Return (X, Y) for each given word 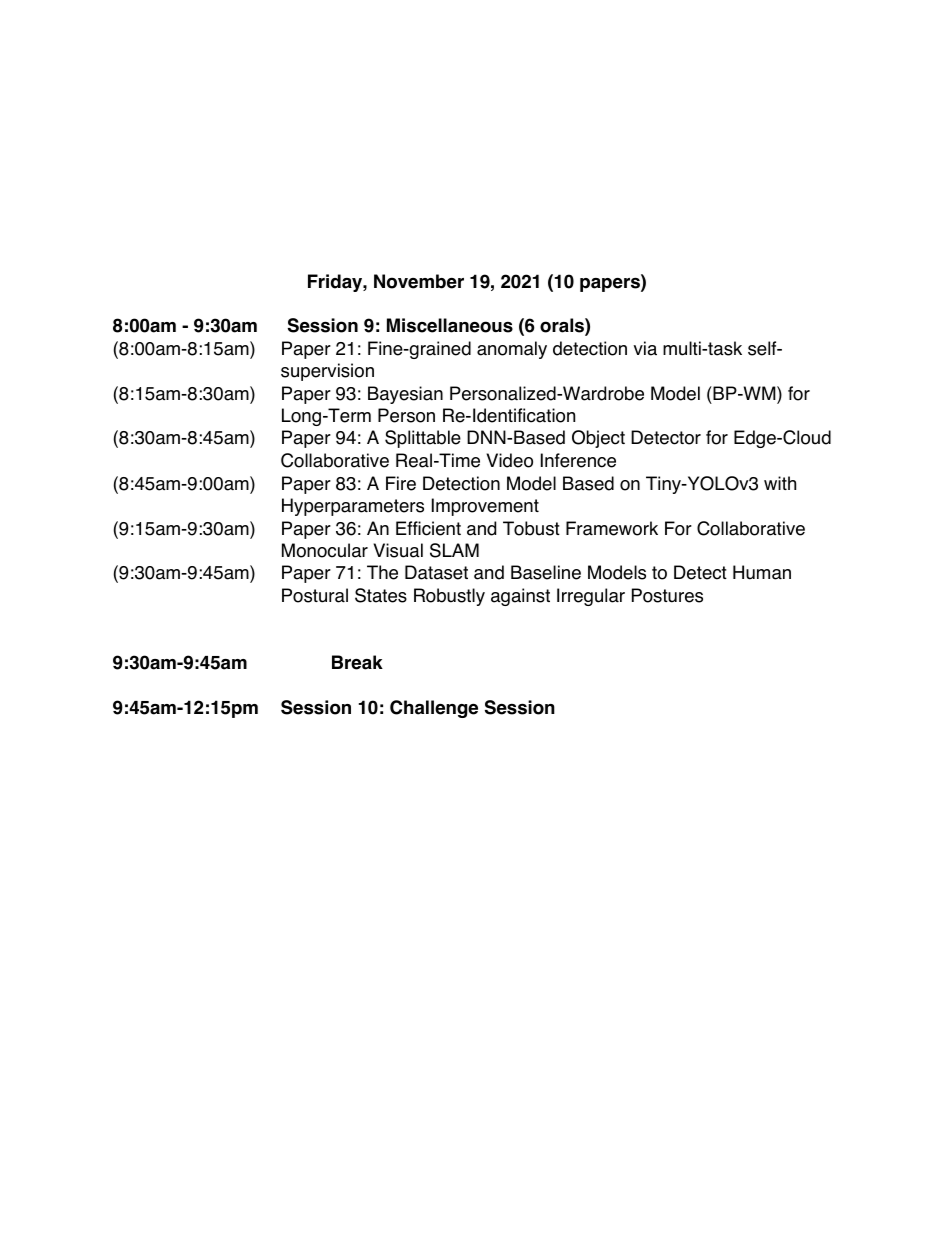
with (780, 483)
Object (598, 439)
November (419, 281)
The (382, 572)
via (645, 348)
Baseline (546, 572)
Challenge (434, 709)
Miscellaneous (450, 325)
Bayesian (405, 395)
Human (762, 572)
